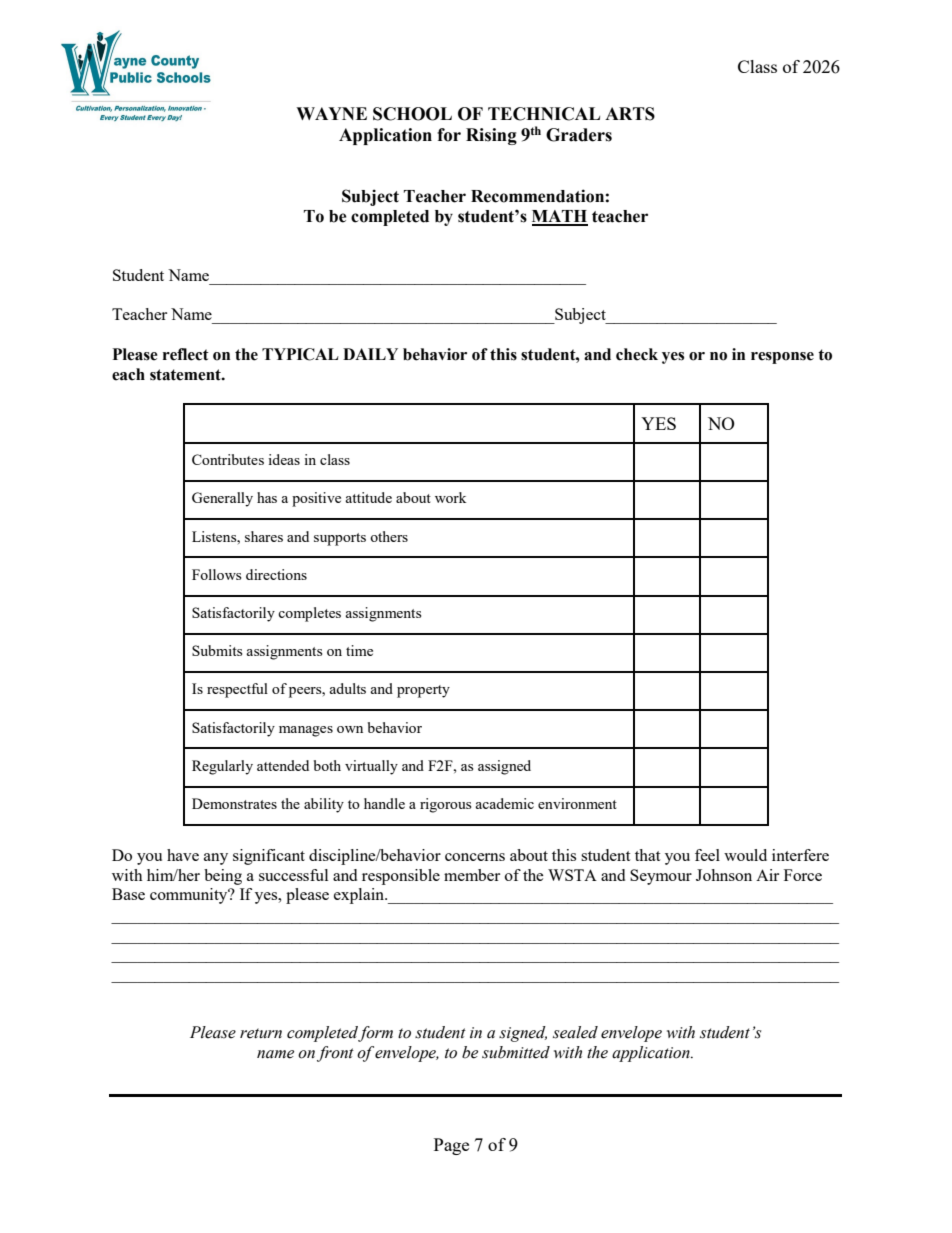 This document has height=1233, width=952. Describe the element at coordinates (331, 113) in the document. I see `WAYNE` at that location.
